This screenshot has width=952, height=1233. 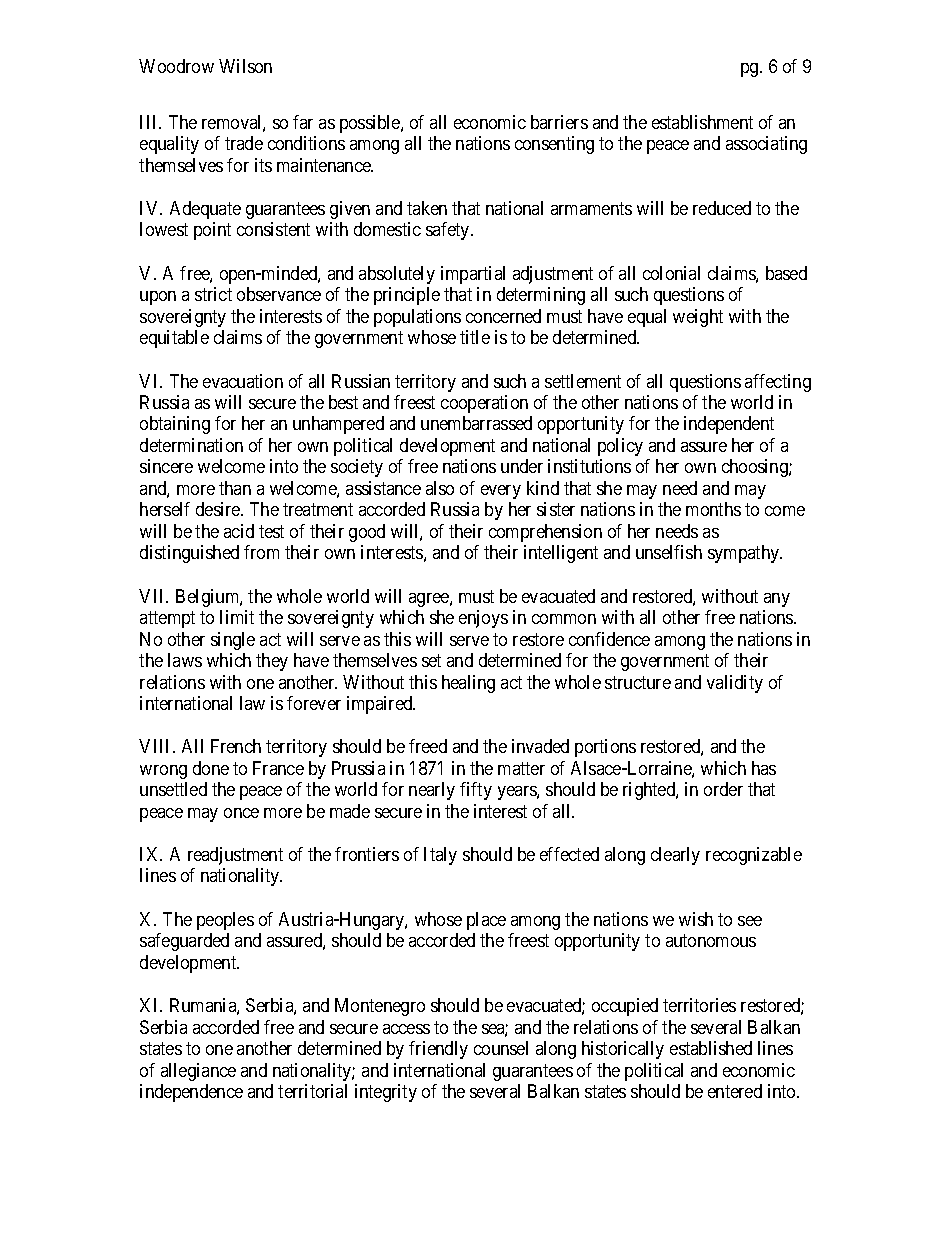 What do you see at coordinates (559, 122) in the screenshot?
I see `barriers` at bounding box center [559, 122].
